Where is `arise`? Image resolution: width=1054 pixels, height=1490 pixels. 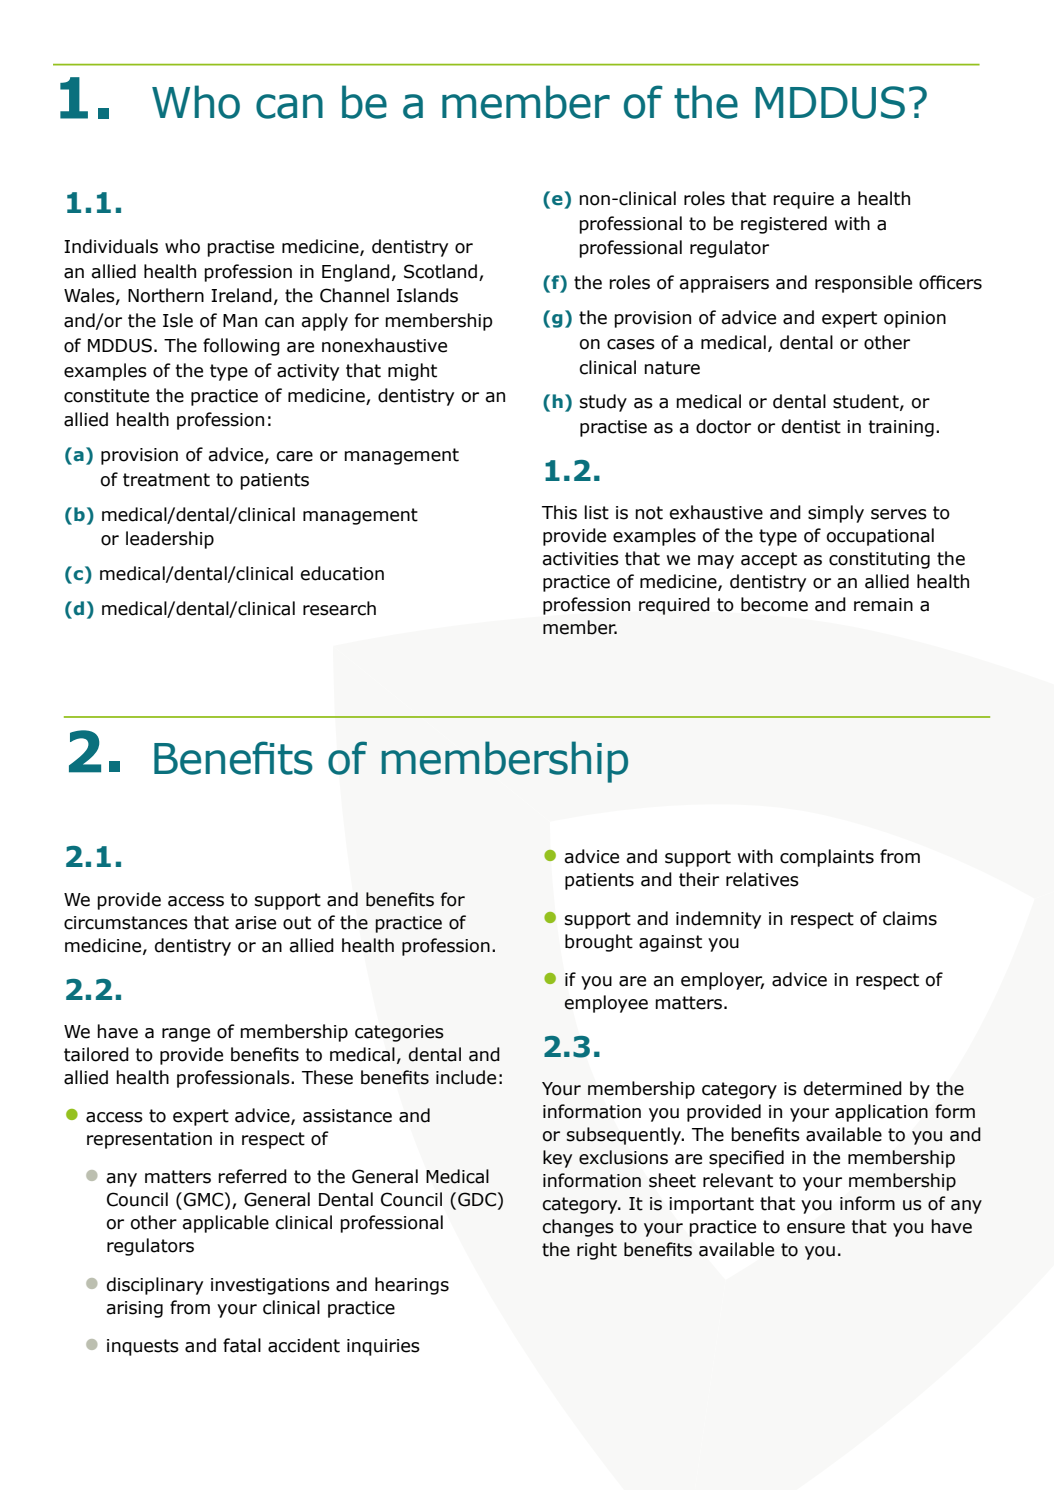
arise is located at coordinates (255, 923).
